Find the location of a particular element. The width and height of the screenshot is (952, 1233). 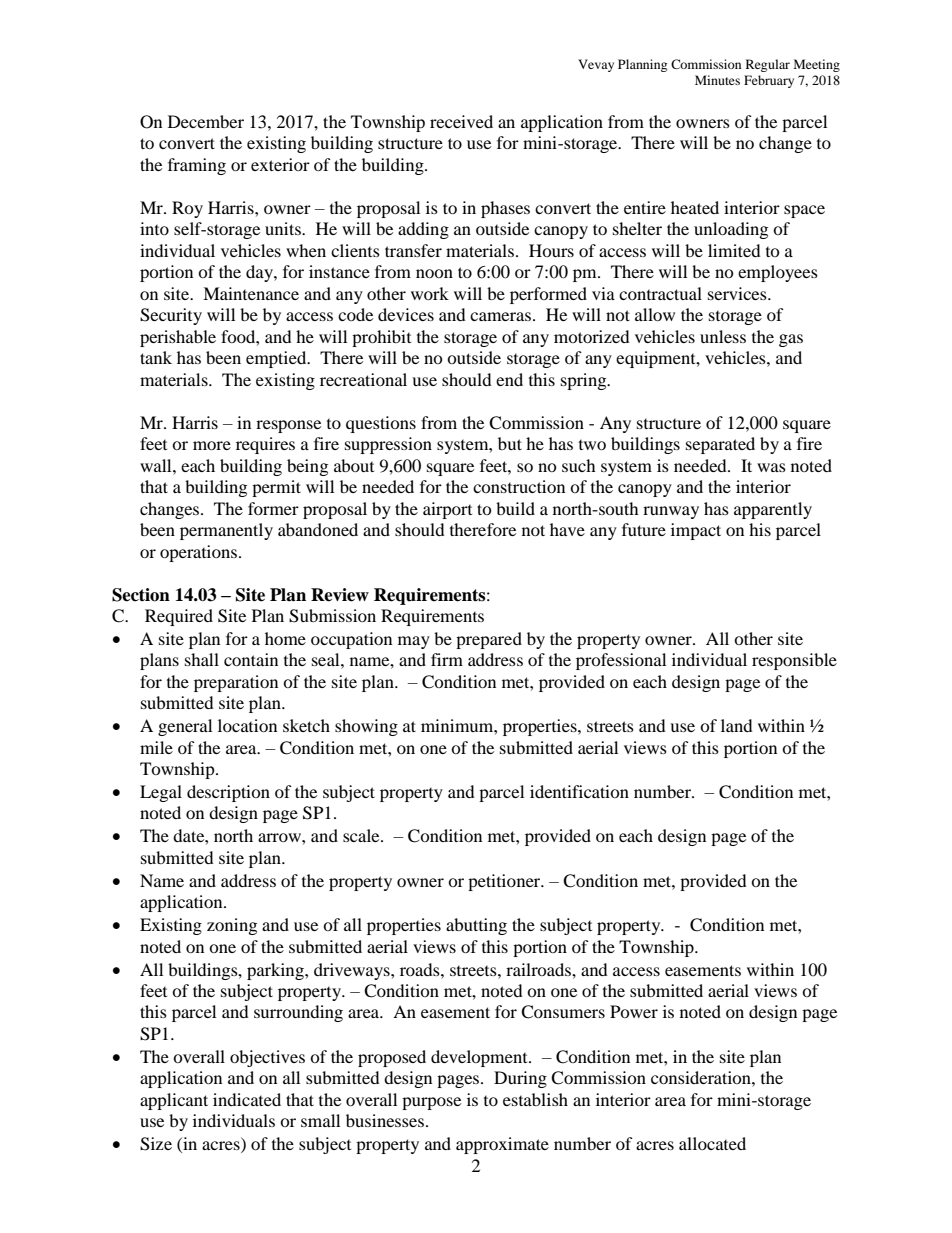

December is located at coordinates (206, 121).
